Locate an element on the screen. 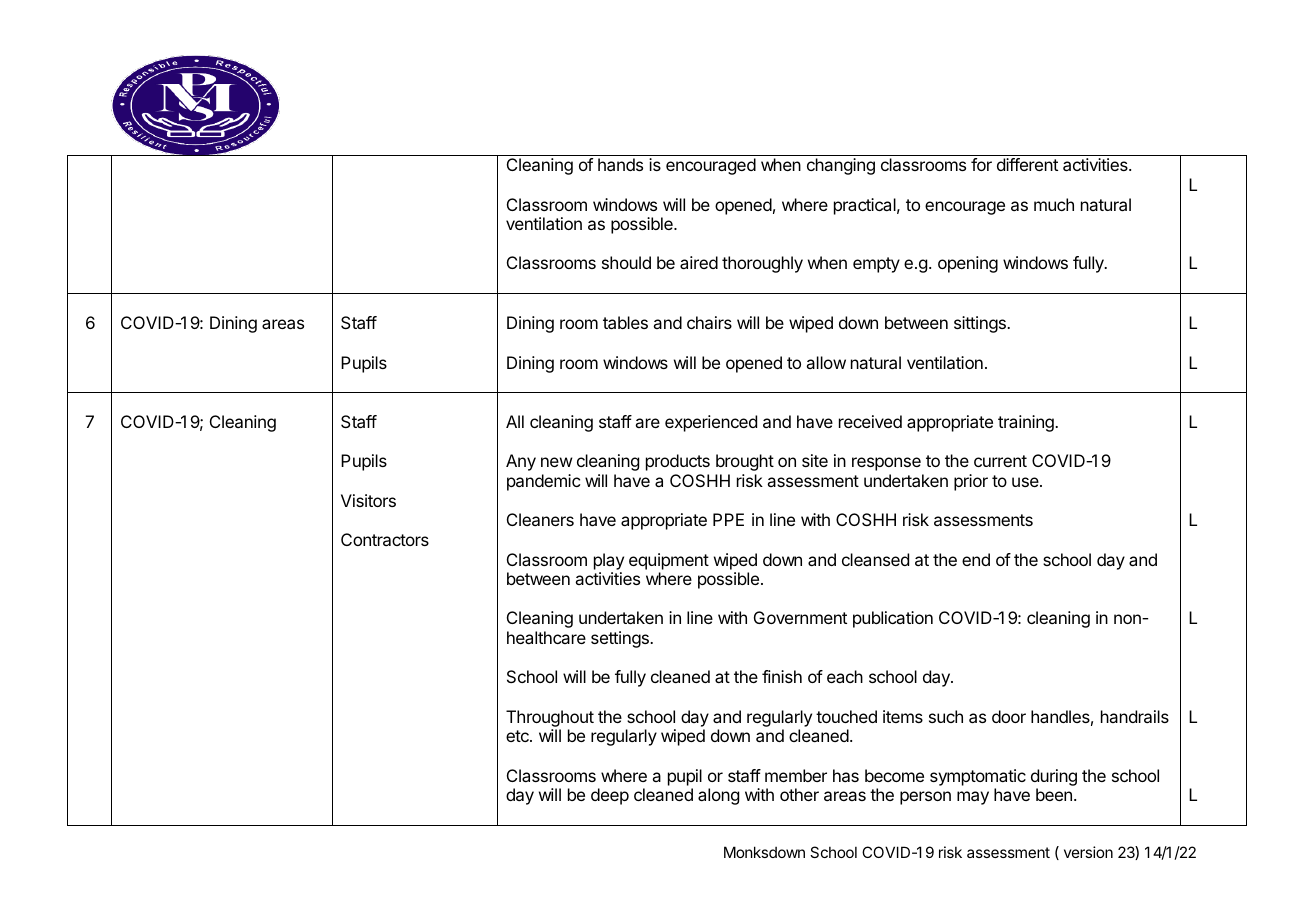 The height and width of the screenshot is (924, 1308). may is located at coordinates (973, 798).
